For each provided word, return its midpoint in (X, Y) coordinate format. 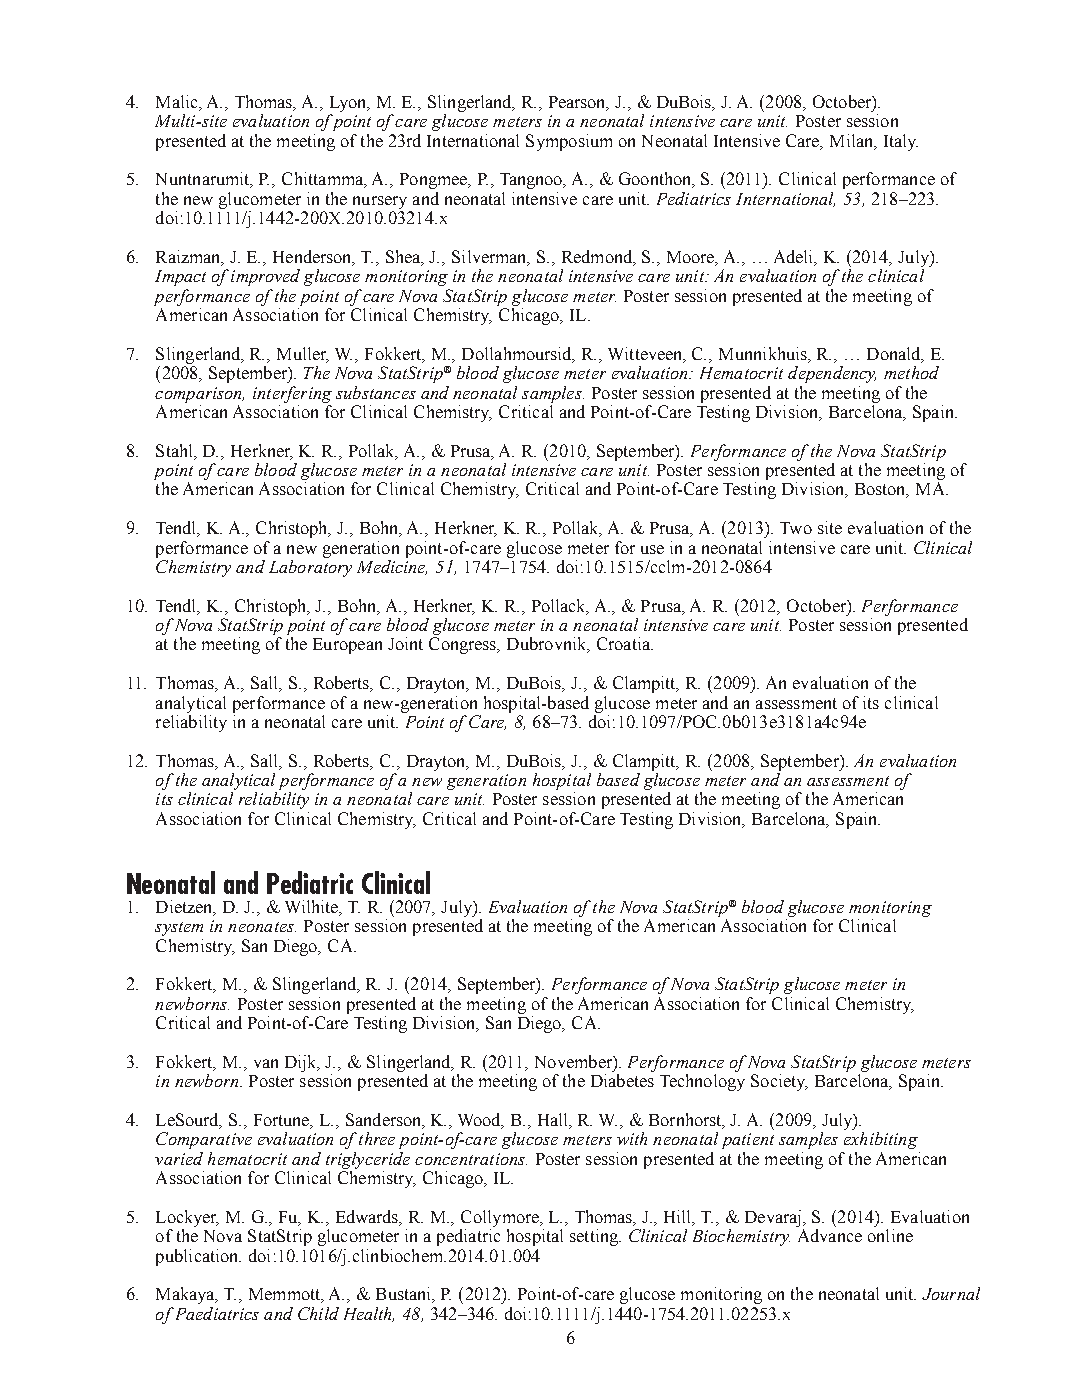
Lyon (349, 104)
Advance (830, 1235)
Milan (853, 141)
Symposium (569, 142)
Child (318, 1313)
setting (595, 1237)
